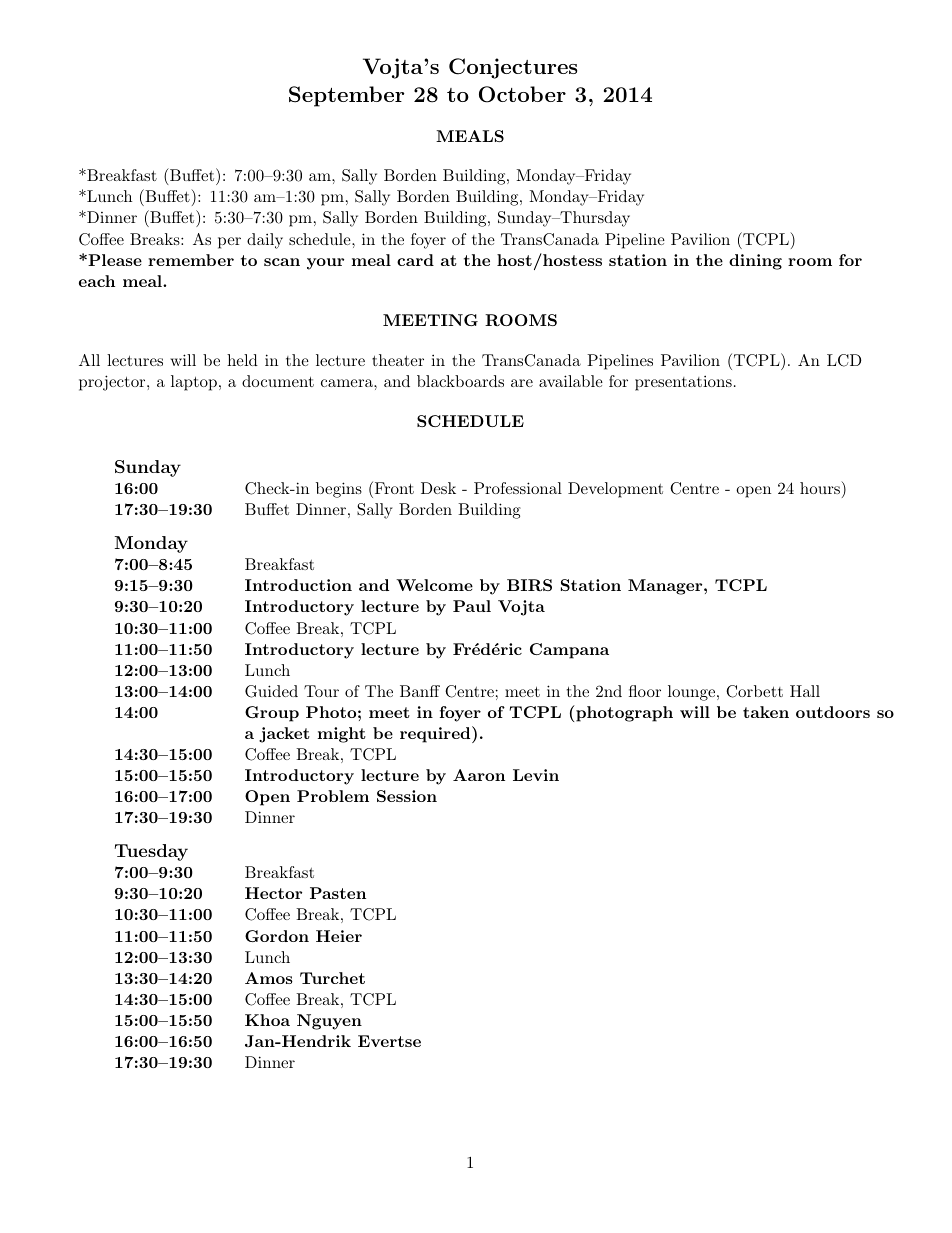 The image size is (952, 1233). I want to click on Manager, so click(666, 587).
